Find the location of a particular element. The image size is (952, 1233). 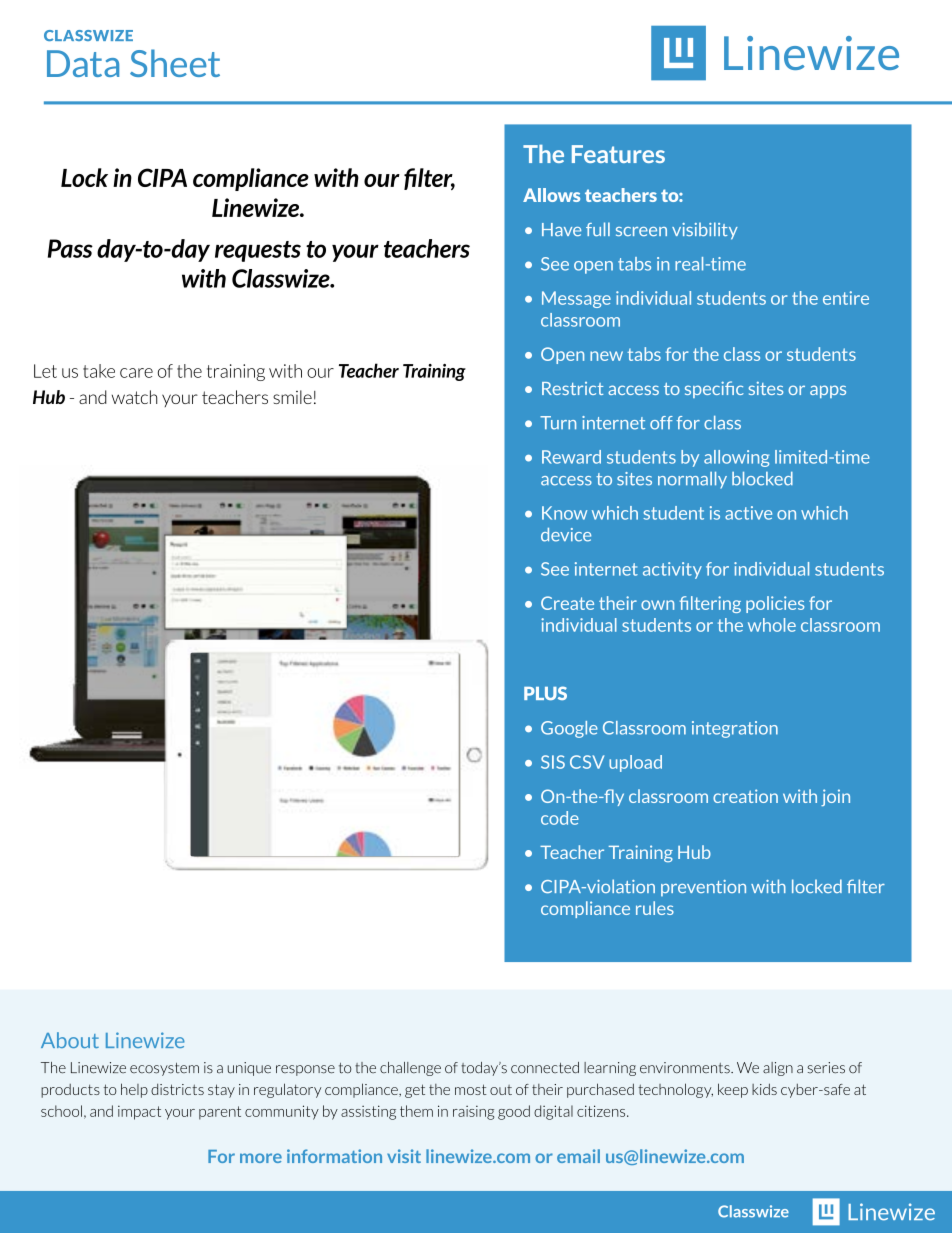

Sheet is located at coordinates (175, 63).
